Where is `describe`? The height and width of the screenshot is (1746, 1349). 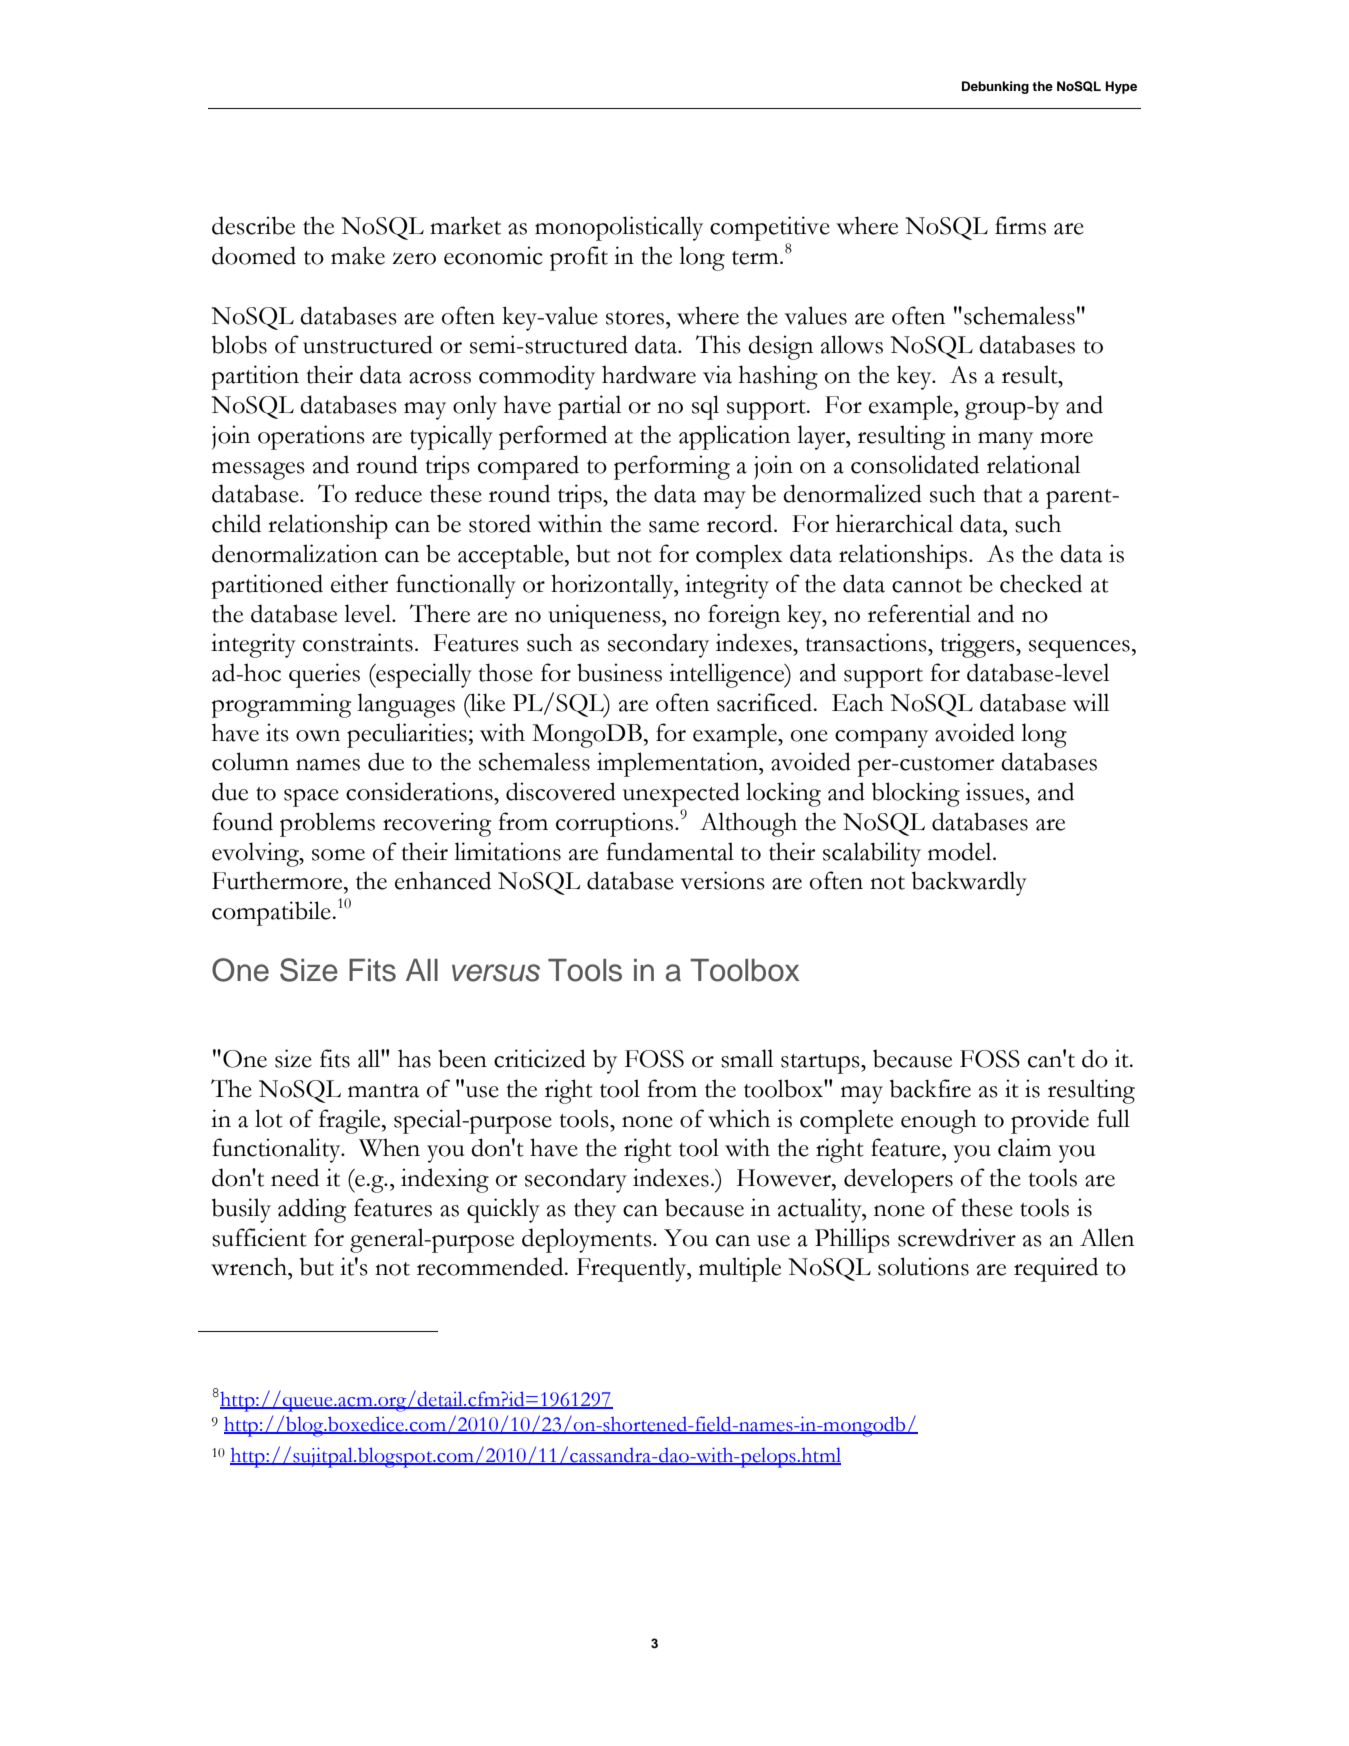 describe is located at coordinates (253, 225).
